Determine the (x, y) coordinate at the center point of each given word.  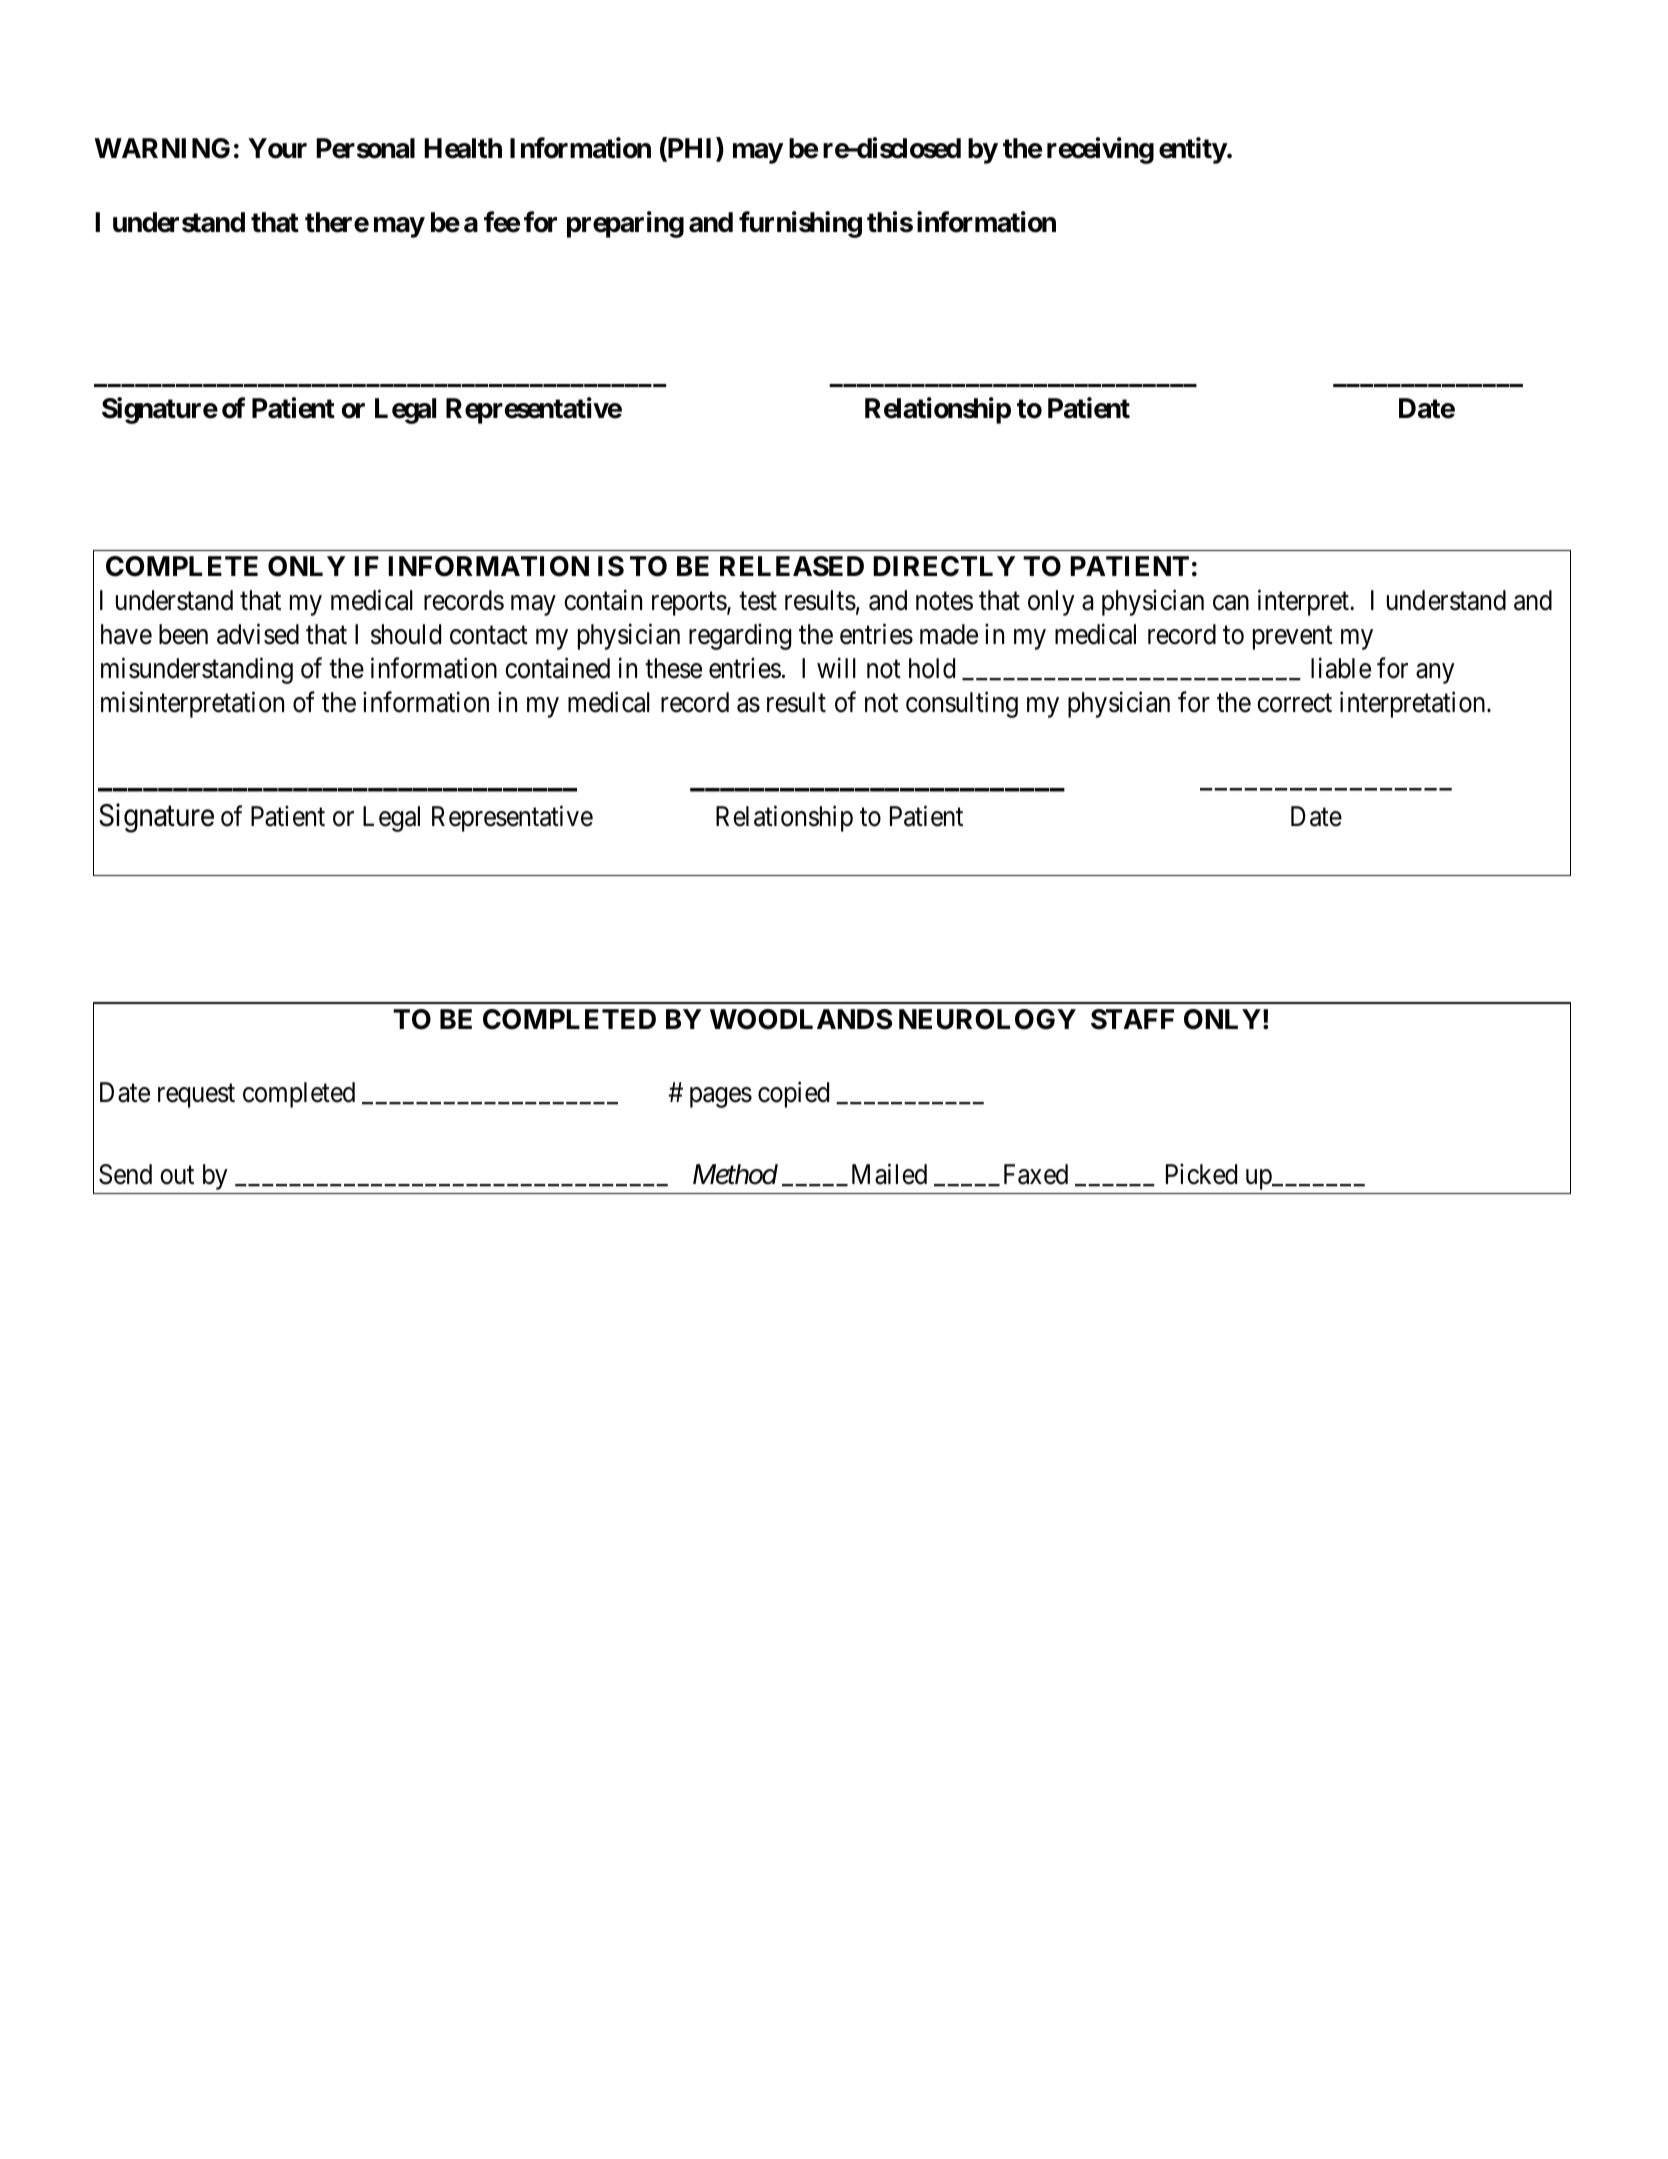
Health (463, 148)
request (196, 1096)
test (758, 601)
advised (258, 634)
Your (277, 148)
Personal (365, 148)
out (177, 1175)
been (183, 634)
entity (1193, 151)
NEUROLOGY (987, 1019)
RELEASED (792, 566)
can (1231, 603)
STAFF (1132, 1019)
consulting (962, 704)
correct (1294, 703)
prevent (1293, 638)
